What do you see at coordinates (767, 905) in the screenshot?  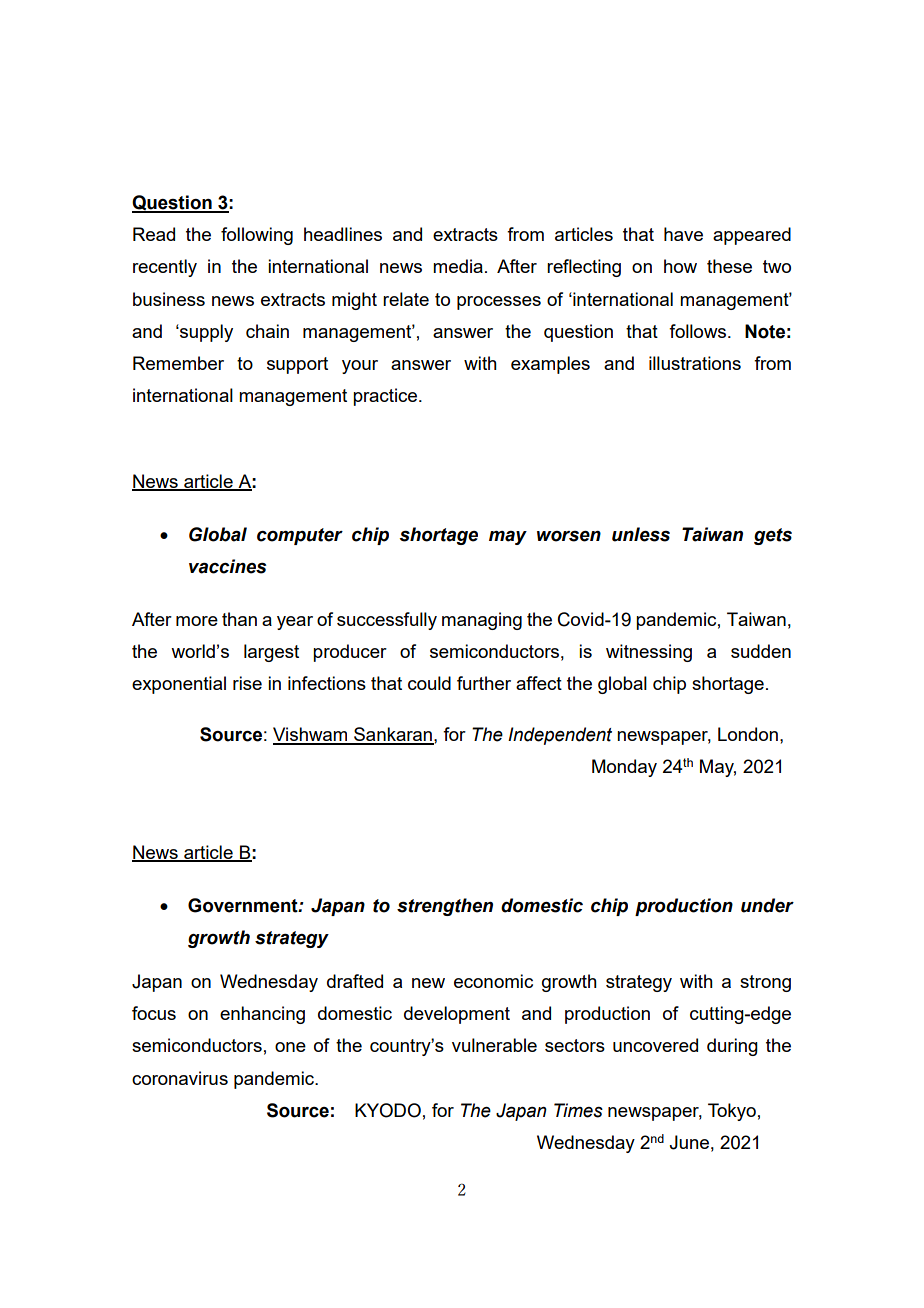 I see `under` at bounding box center [767, 905].
